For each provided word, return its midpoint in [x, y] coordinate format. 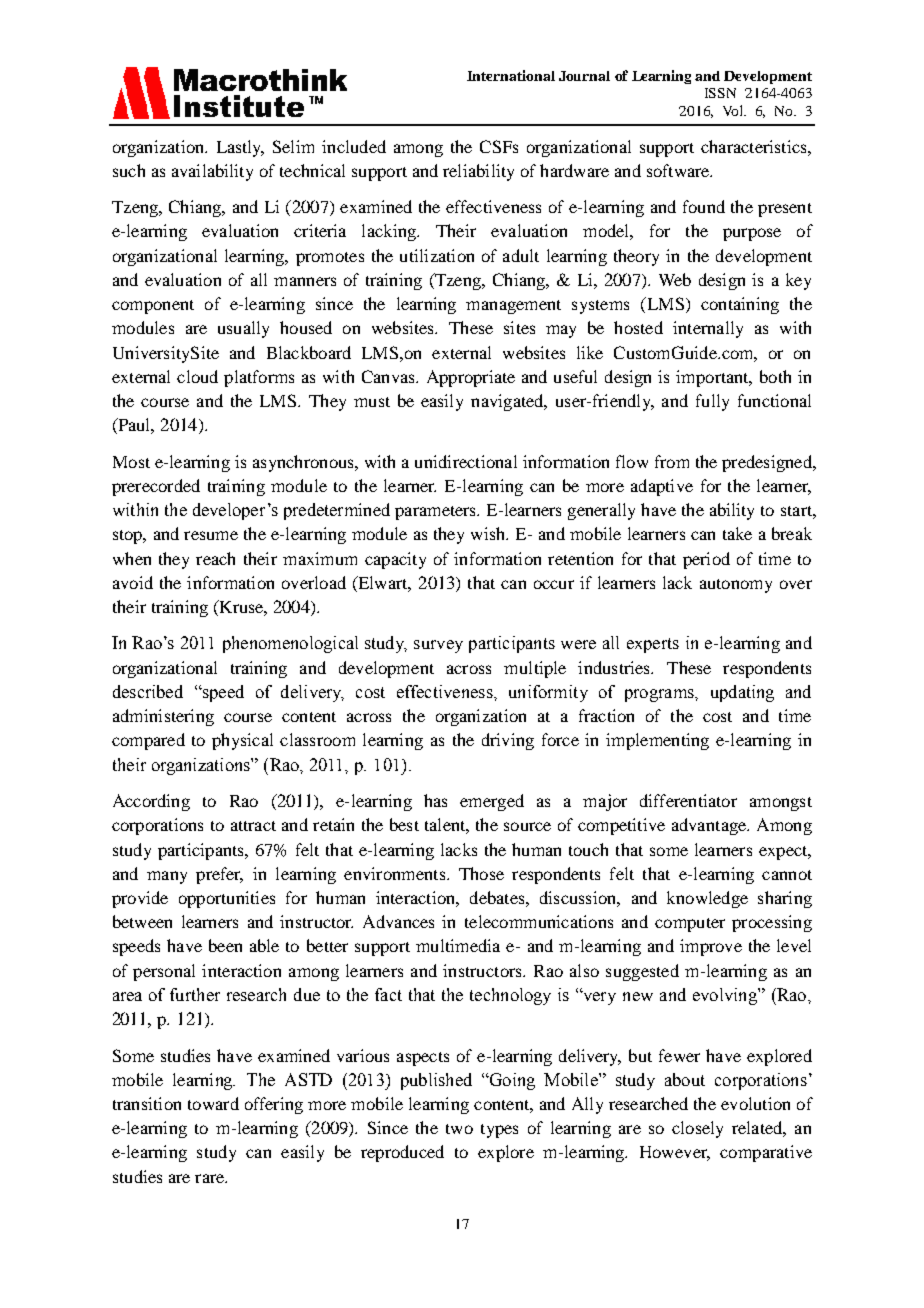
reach [215, 558]
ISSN [720, 93]
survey [438, 646]
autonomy [736, 586]
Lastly [240, 148]
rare [210, 1178]
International [511, 75]
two [459, 1129]
